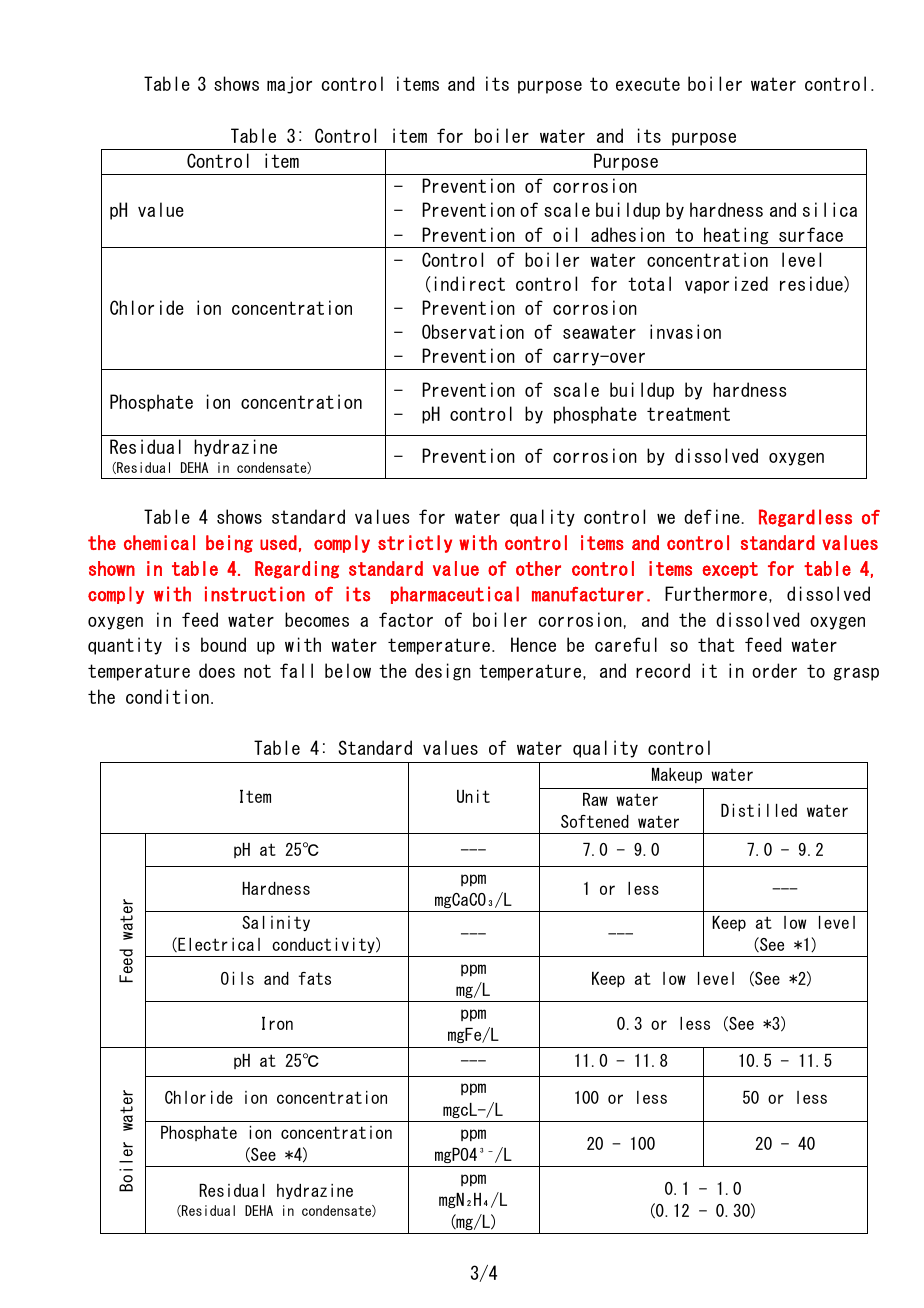  I want to click on does, so click(217, 670).
